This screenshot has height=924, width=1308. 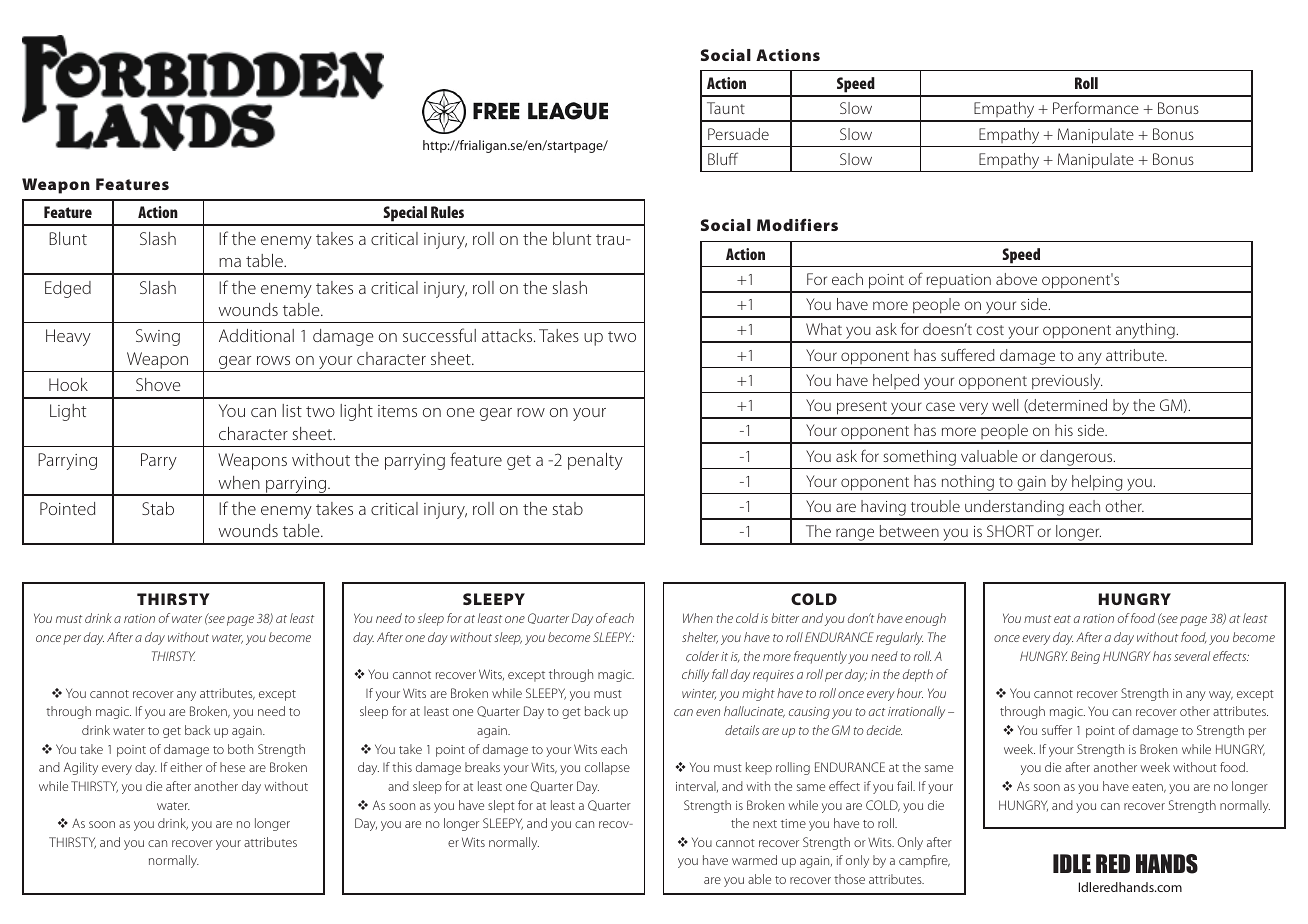 I want to click on Shove, so click(x=158, y=384).
